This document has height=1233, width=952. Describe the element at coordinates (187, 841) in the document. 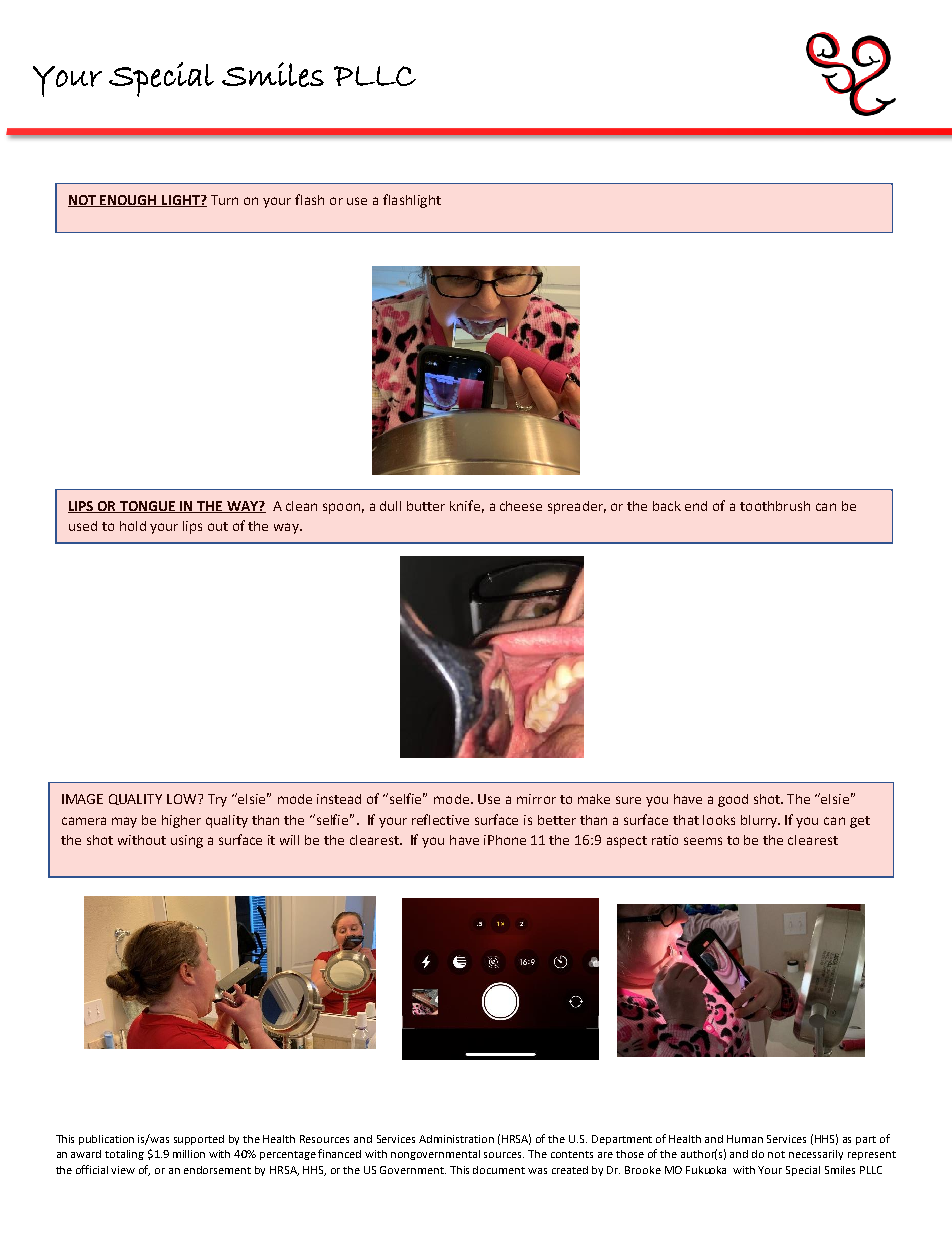

I see `using` at that location.
